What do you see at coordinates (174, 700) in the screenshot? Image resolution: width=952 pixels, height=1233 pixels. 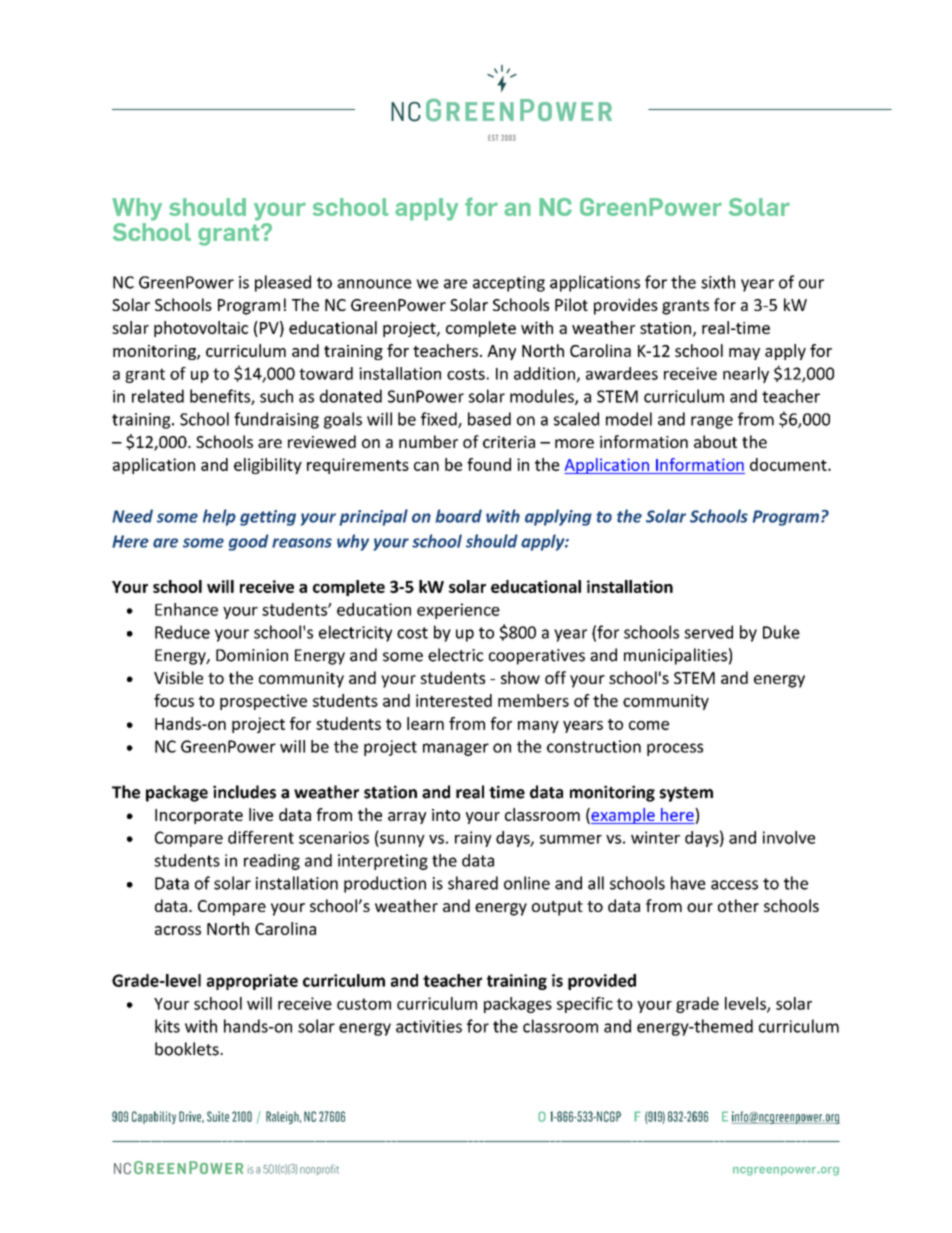 I see `focus` at bounding box center [174, 700].
